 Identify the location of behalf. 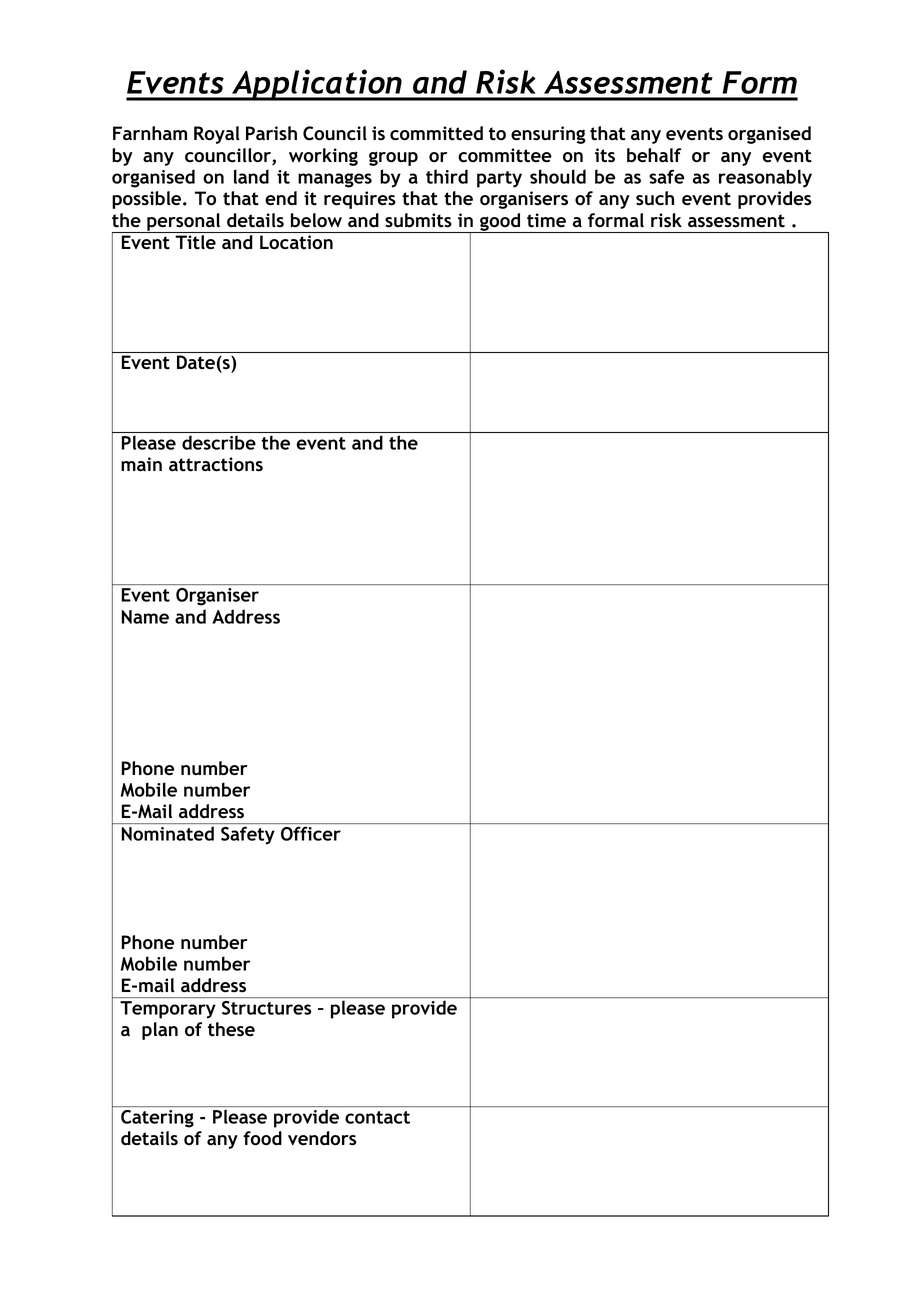
(654, 155).
